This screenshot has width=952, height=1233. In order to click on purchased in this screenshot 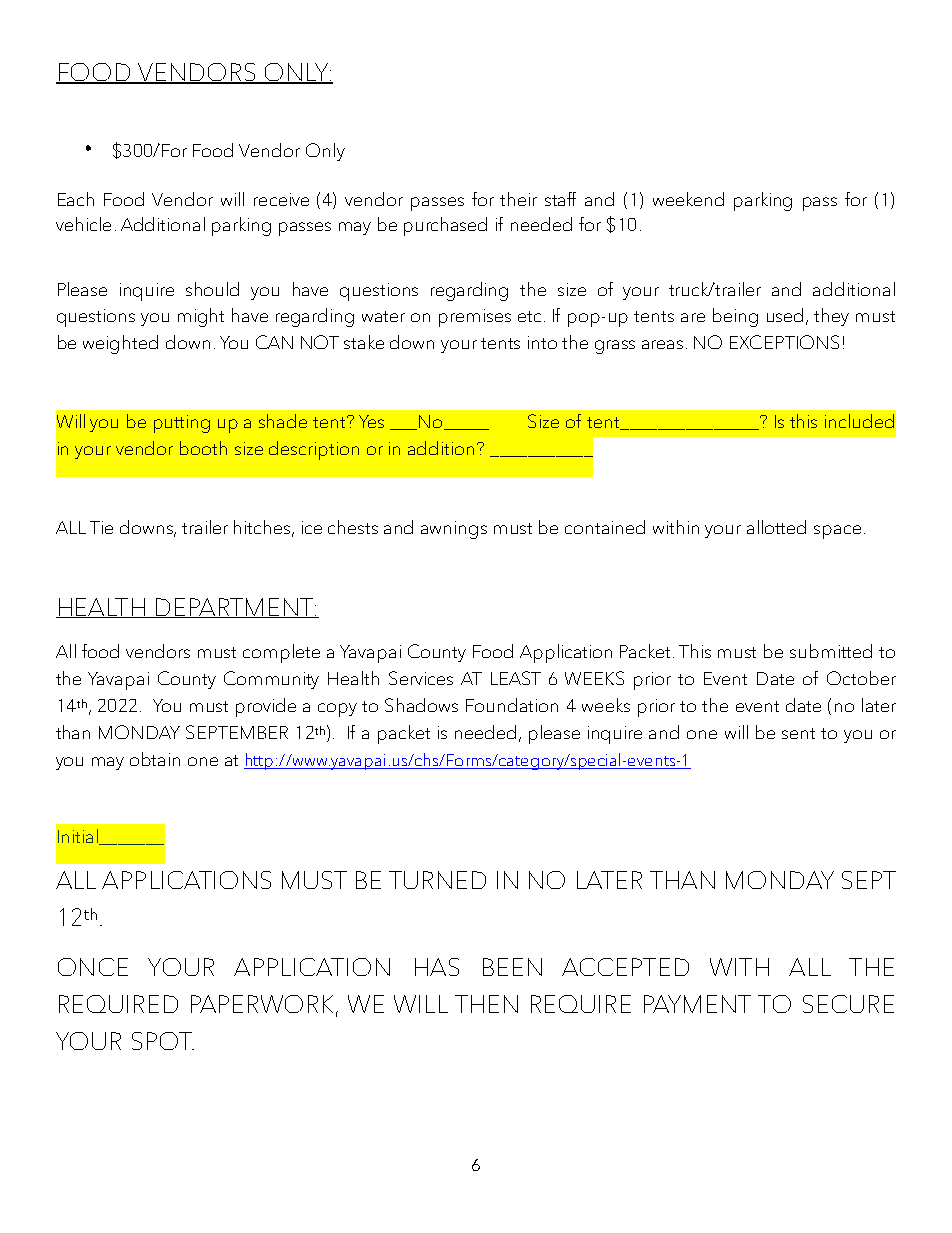, I will do `click(445, 226)`.
